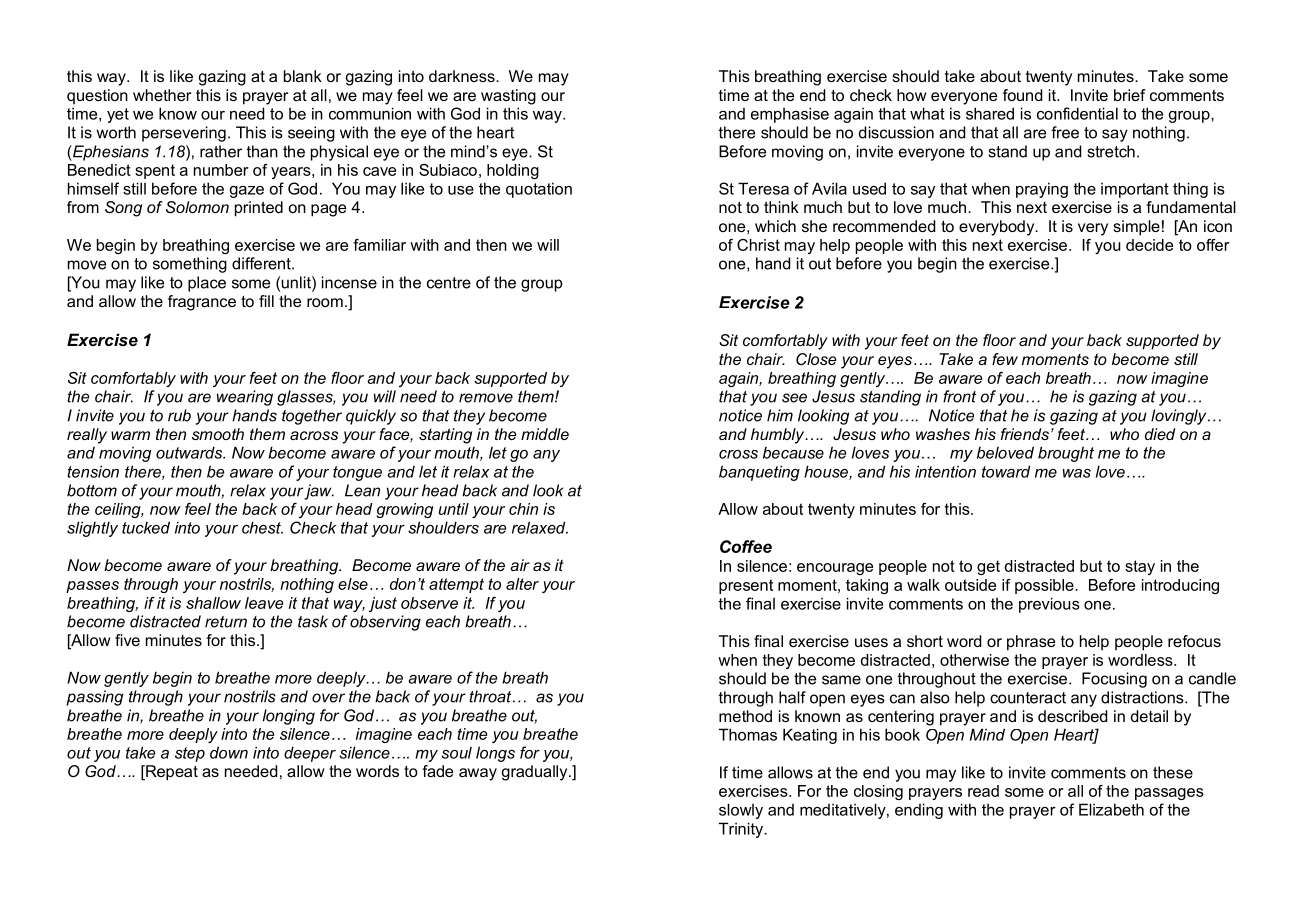  What do you see at coordinates (1031, 643) in the image?
I see `phrase` at bounding box center [1031, 643].
